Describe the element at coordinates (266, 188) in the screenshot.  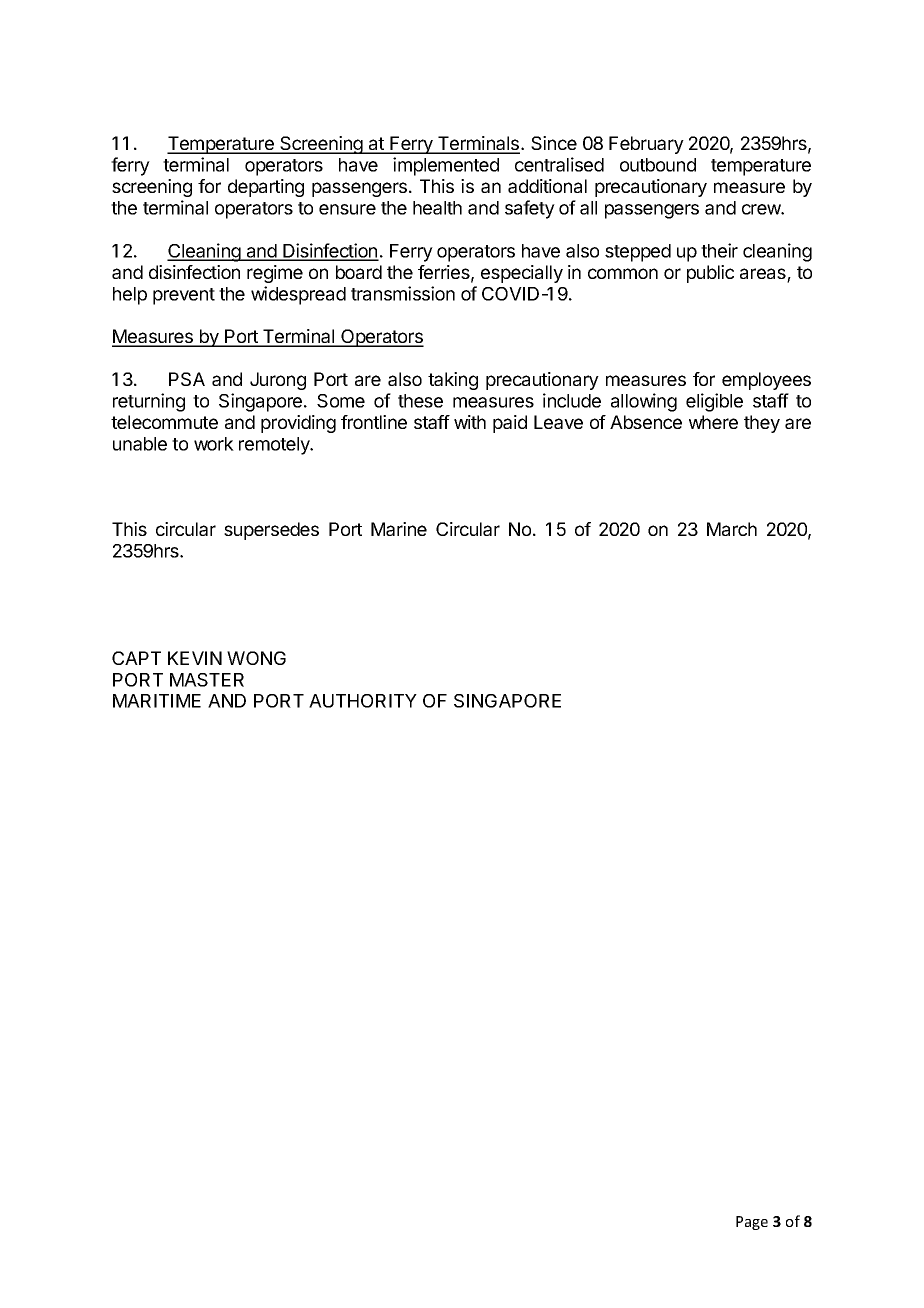
I see `departing` at that location.
